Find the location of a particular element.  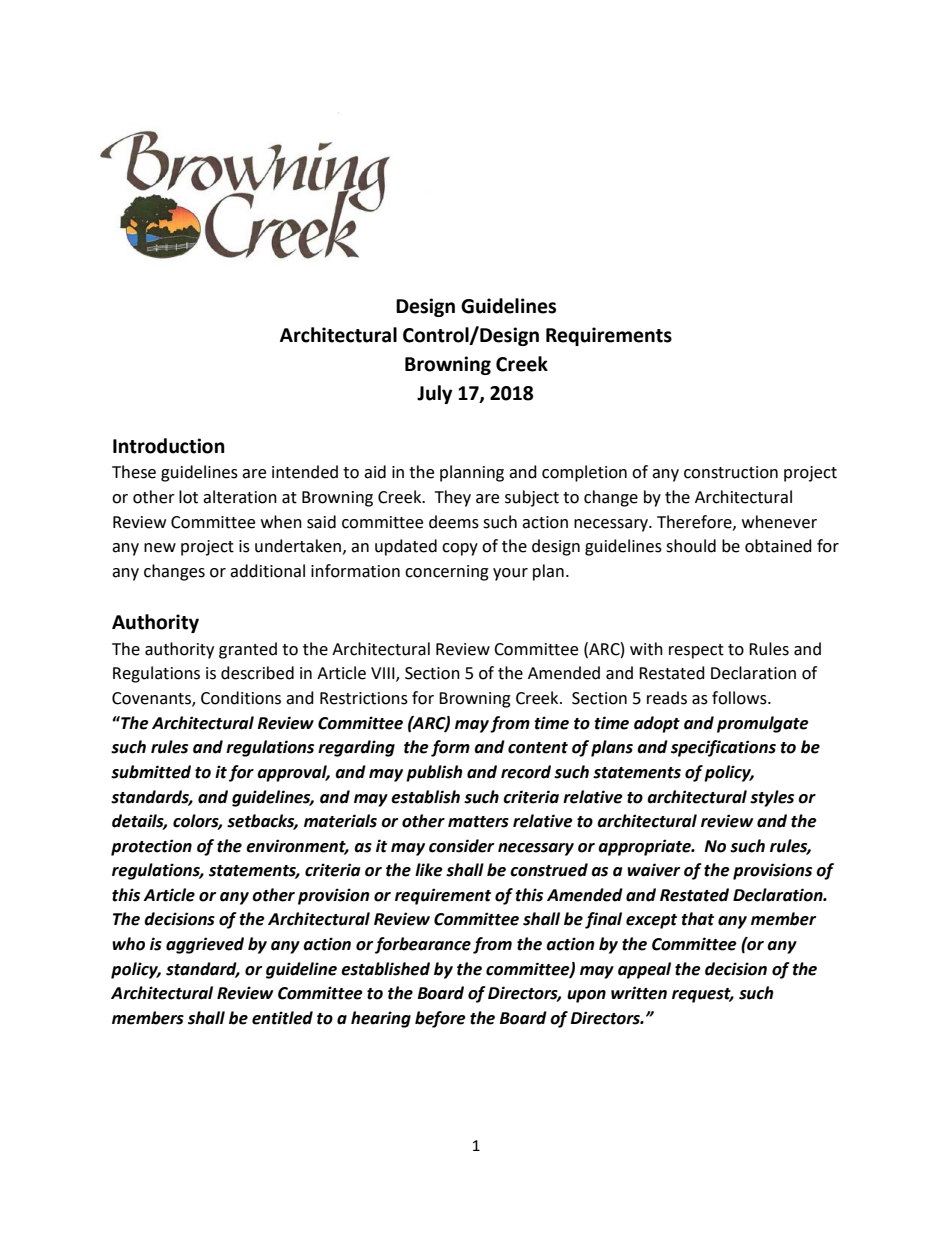

entitled is located at coordinates (282, 1018).
